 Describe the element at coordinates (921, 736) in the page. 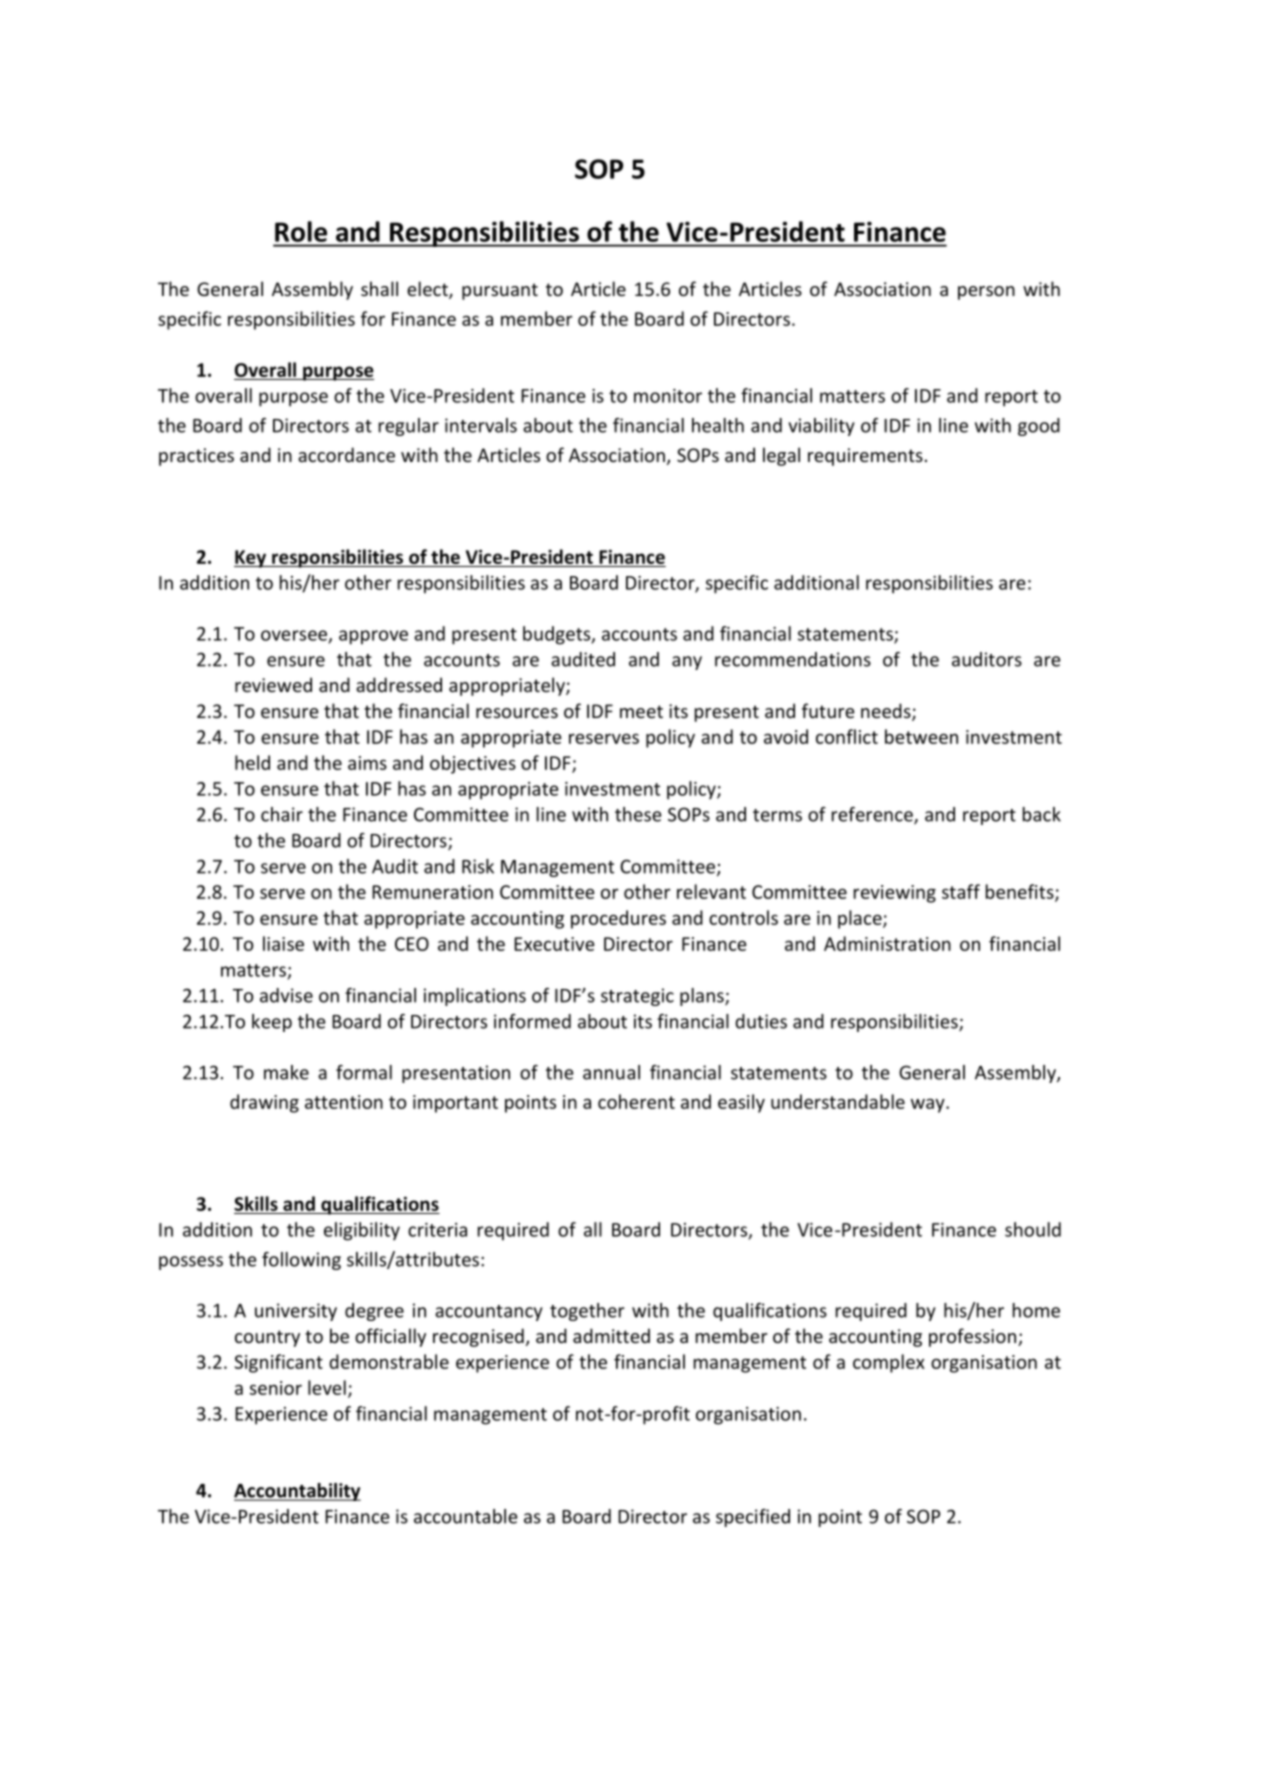

I see `between` at that location.
